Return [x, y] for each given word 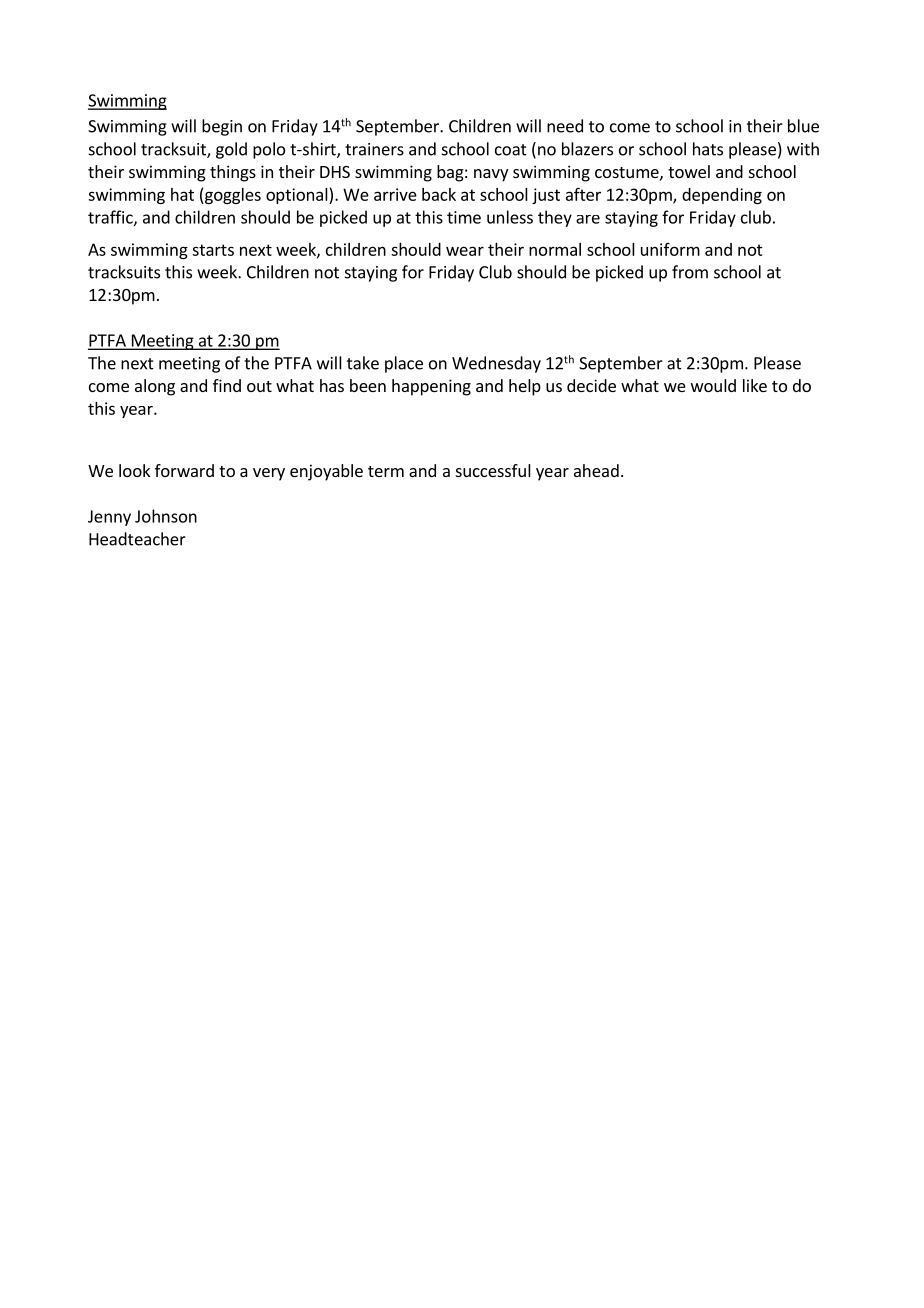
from [690, 272]
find [227, 385]
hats [708, 149]
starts [213, 250]
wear [465, 251]
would [713, 385]
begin [222, 127]
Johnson [166, 516]
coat [511, 150]
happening [431, 387]
